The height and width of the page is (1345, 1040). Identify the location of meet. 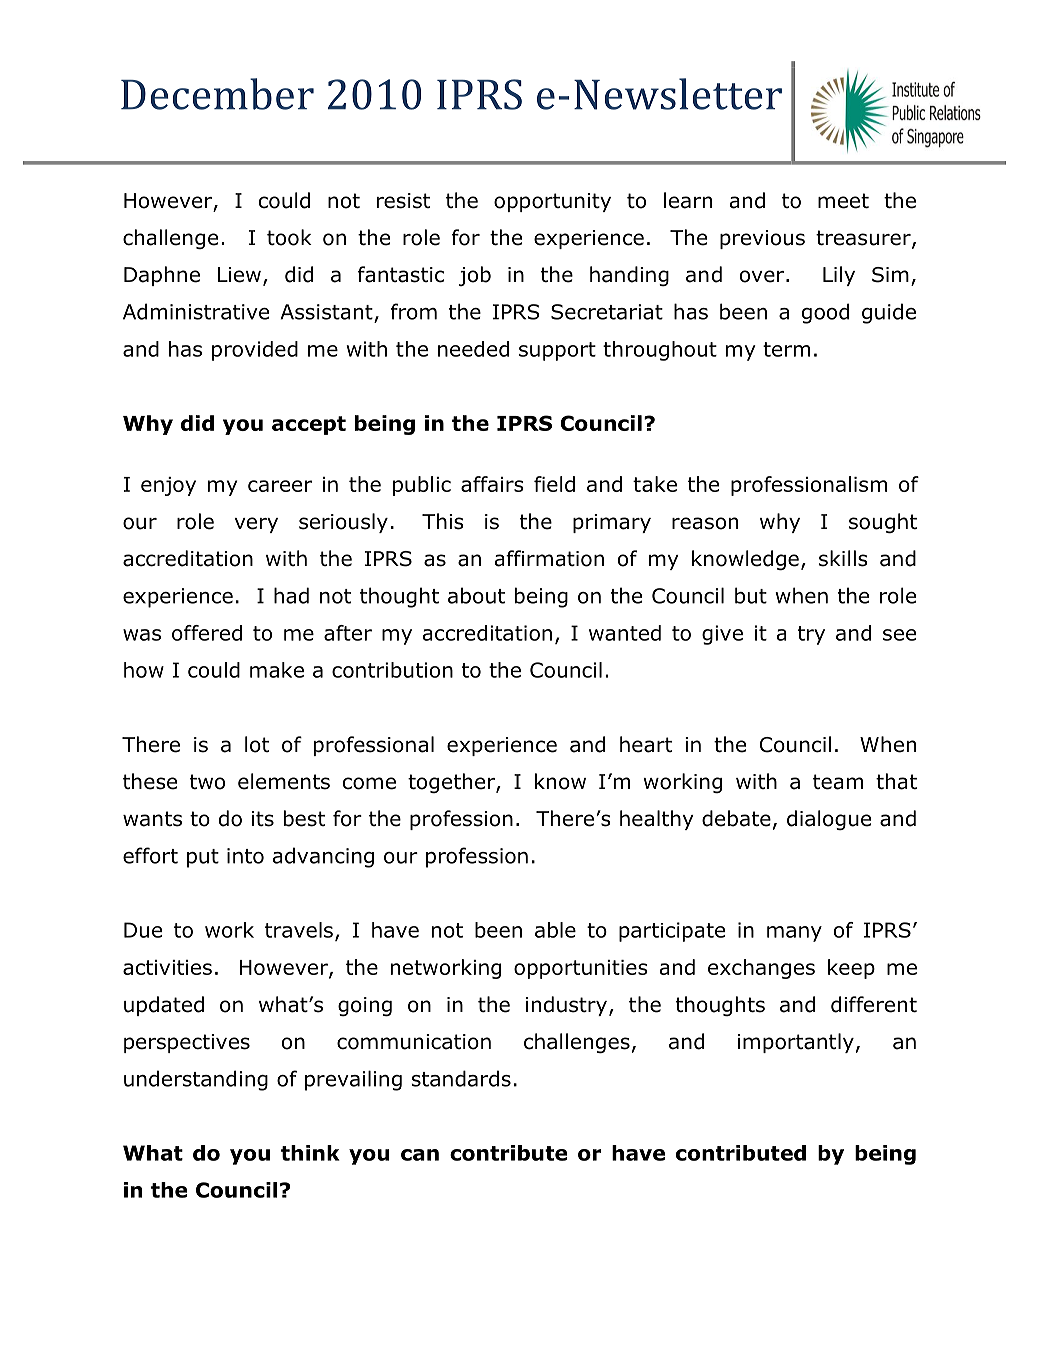
(843, 201).
